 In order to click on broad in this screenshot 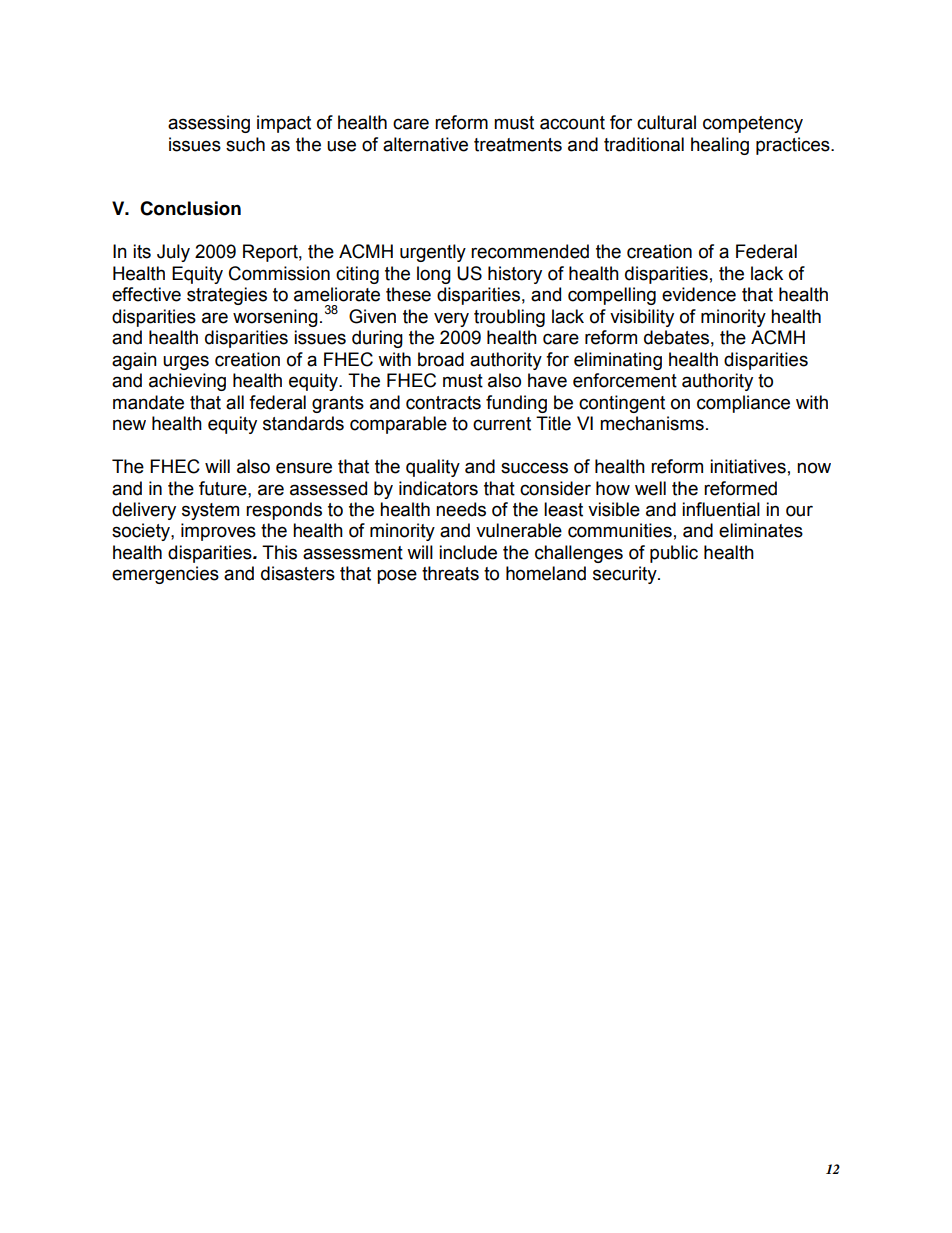, I will do `click(441, 359)`.
